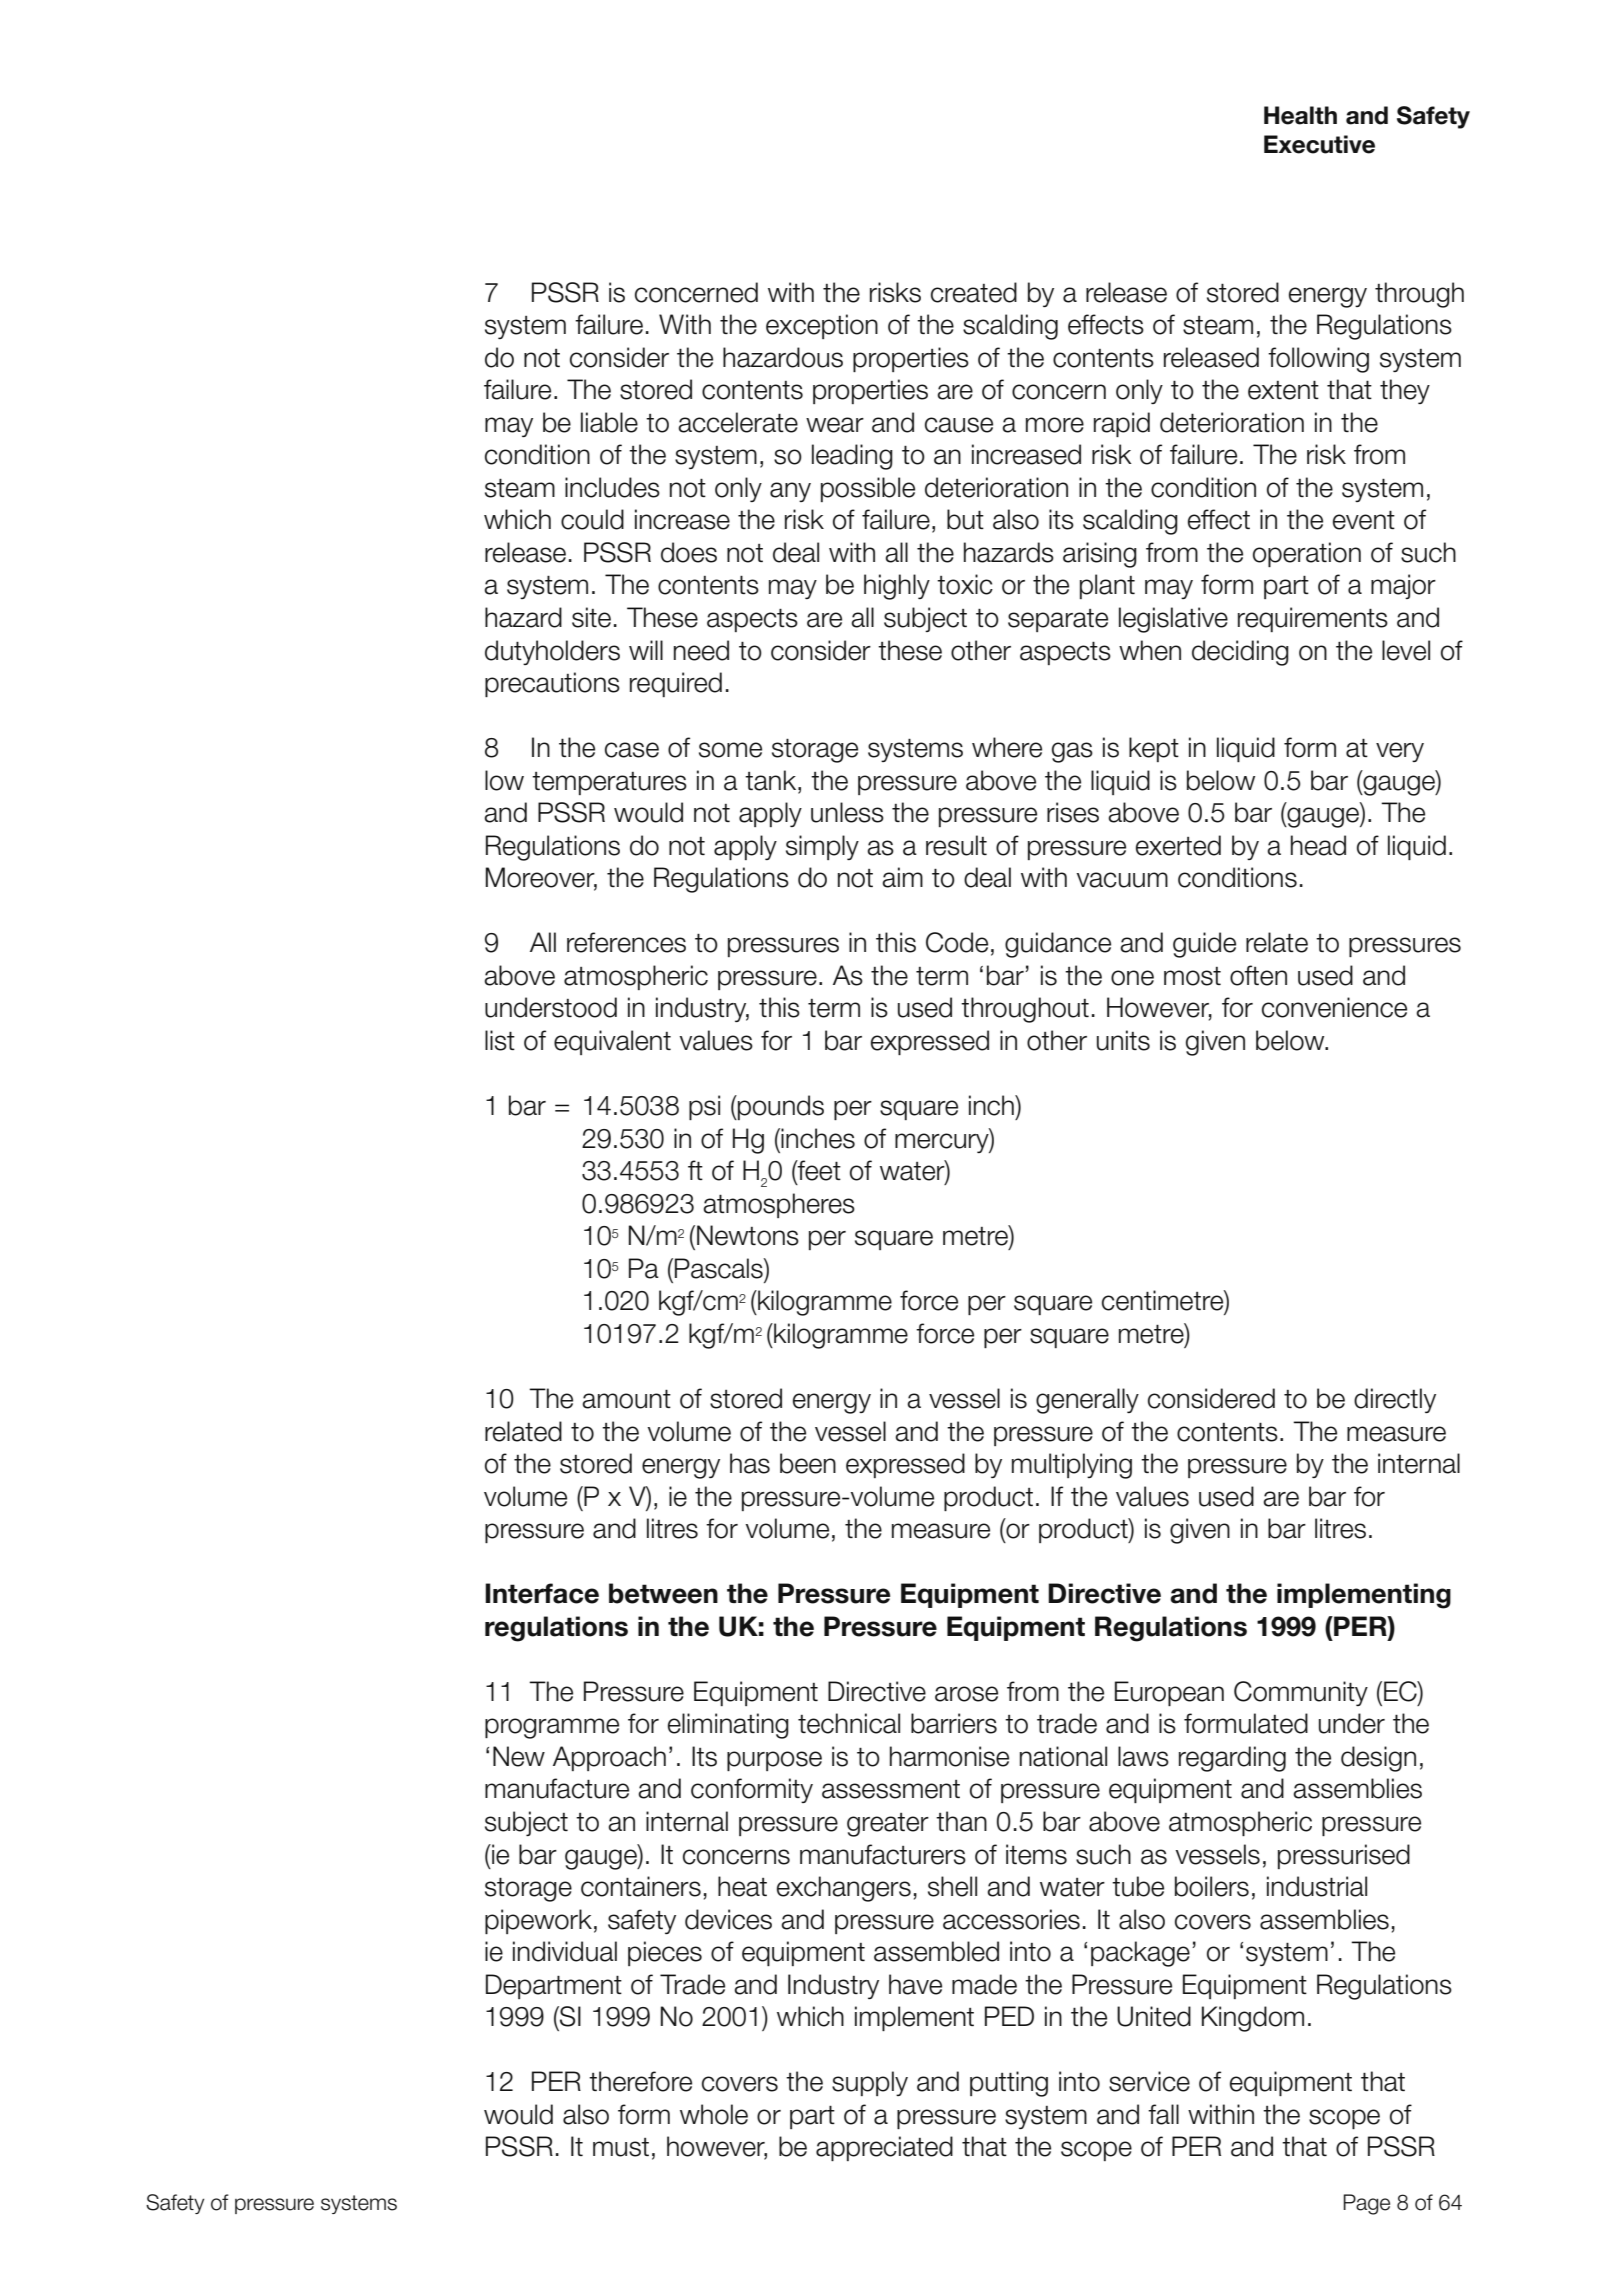  I want to click on must, so click(621, 2147).
